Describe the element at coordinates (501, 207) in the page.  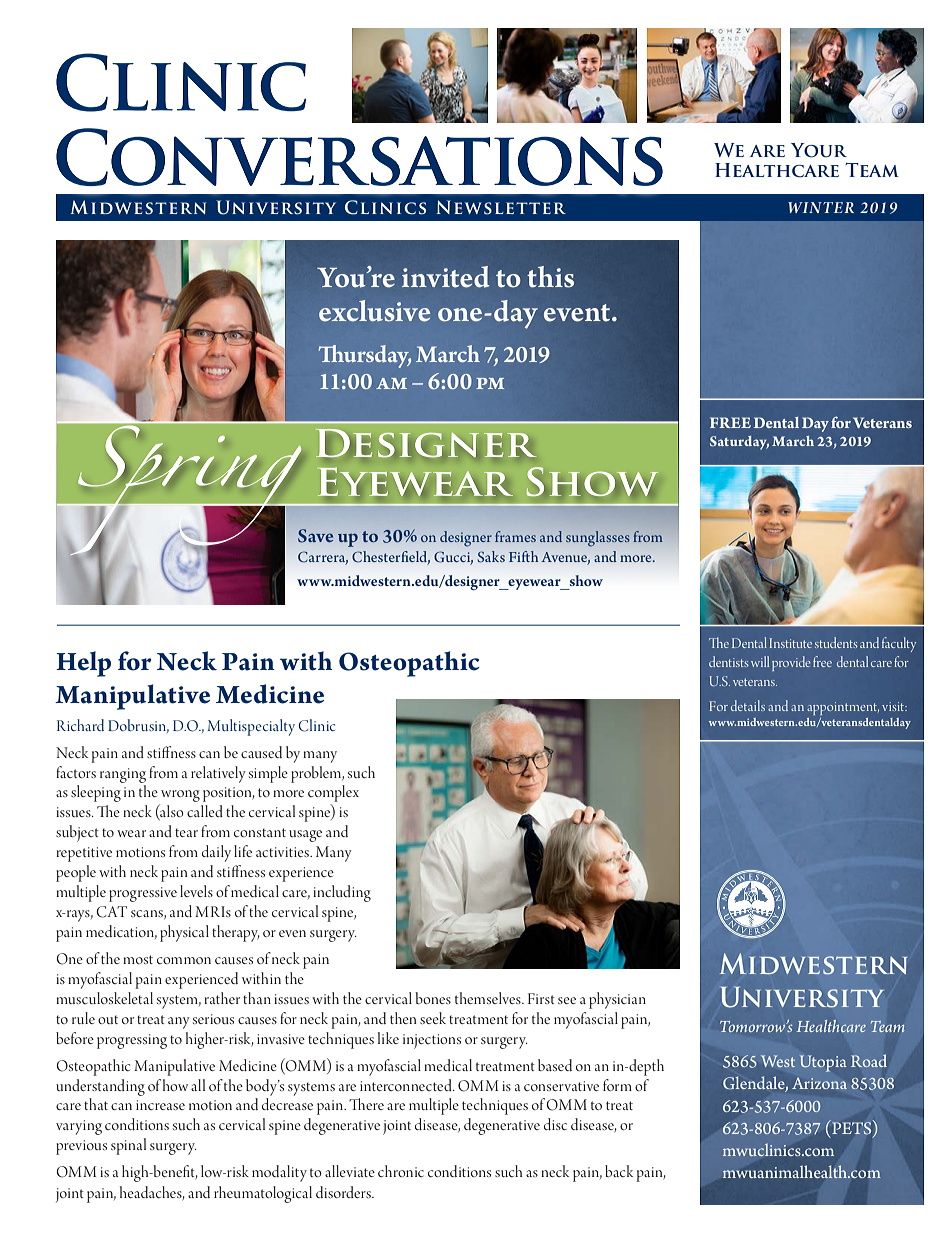
I see `Newsletter` at that location.
